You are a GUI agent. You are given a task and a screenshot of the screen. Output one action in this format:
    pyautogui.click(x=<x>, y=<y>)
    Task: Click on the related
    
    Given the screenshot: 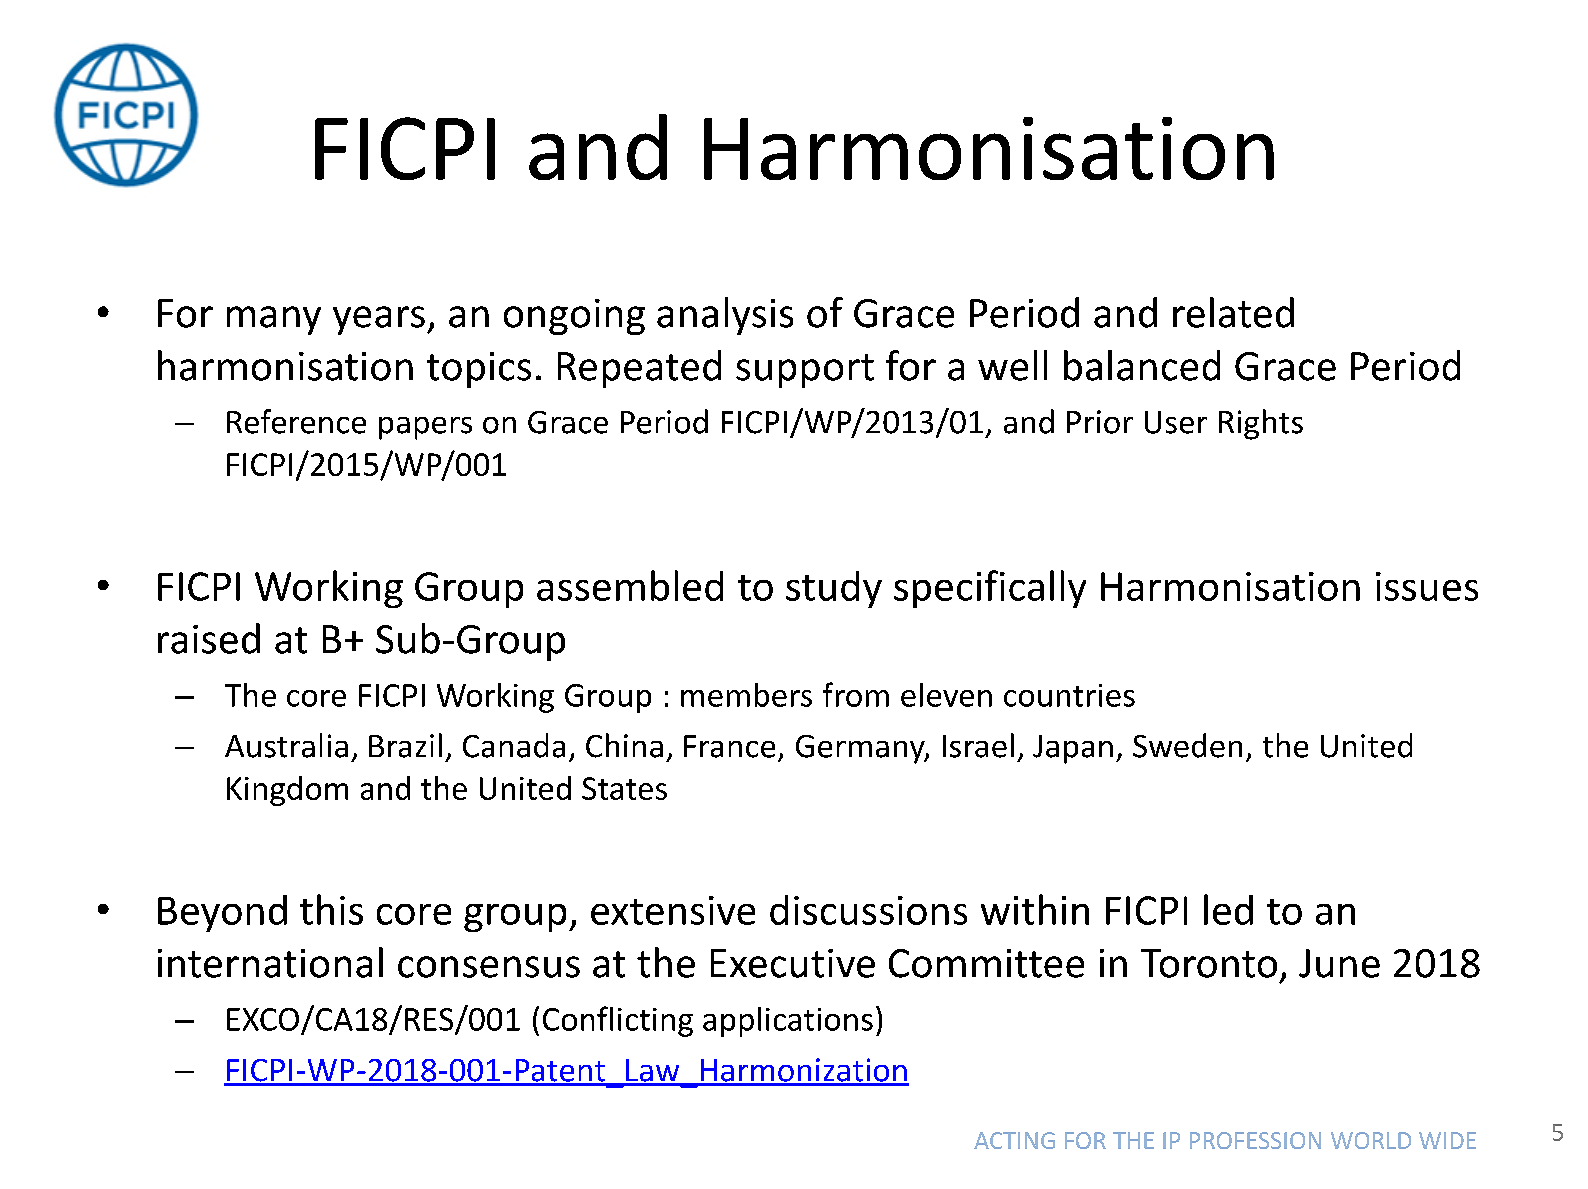 What is the action you would take?
    pyautogui.click(x=1233, y=312)
